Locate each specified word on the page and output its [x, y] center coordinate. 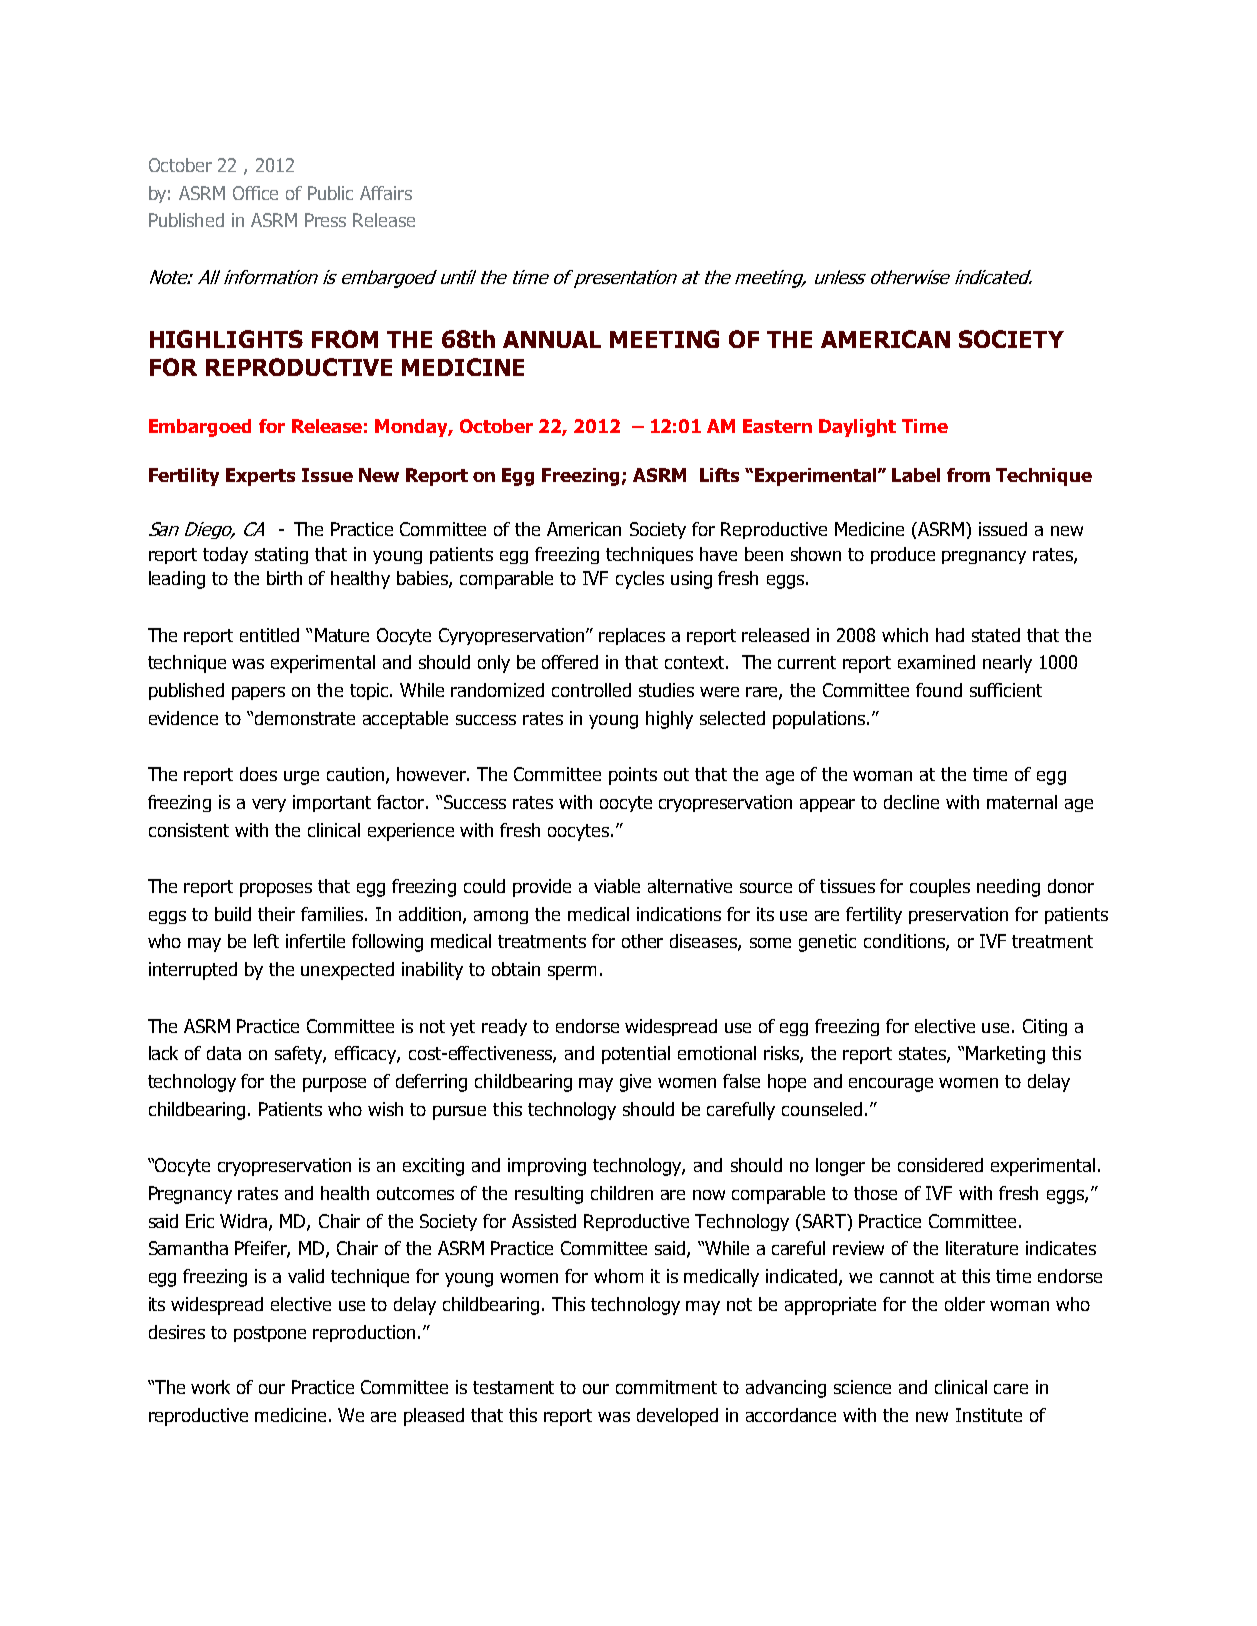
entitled [269, 635]
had [950, 635]
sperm [572, 973]
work [210, 1387]
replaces [632, 636]
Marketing [1005, 1055]
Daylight [857, 428]
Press [325, 220]
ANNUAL [552, 339]
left [266, 941]
